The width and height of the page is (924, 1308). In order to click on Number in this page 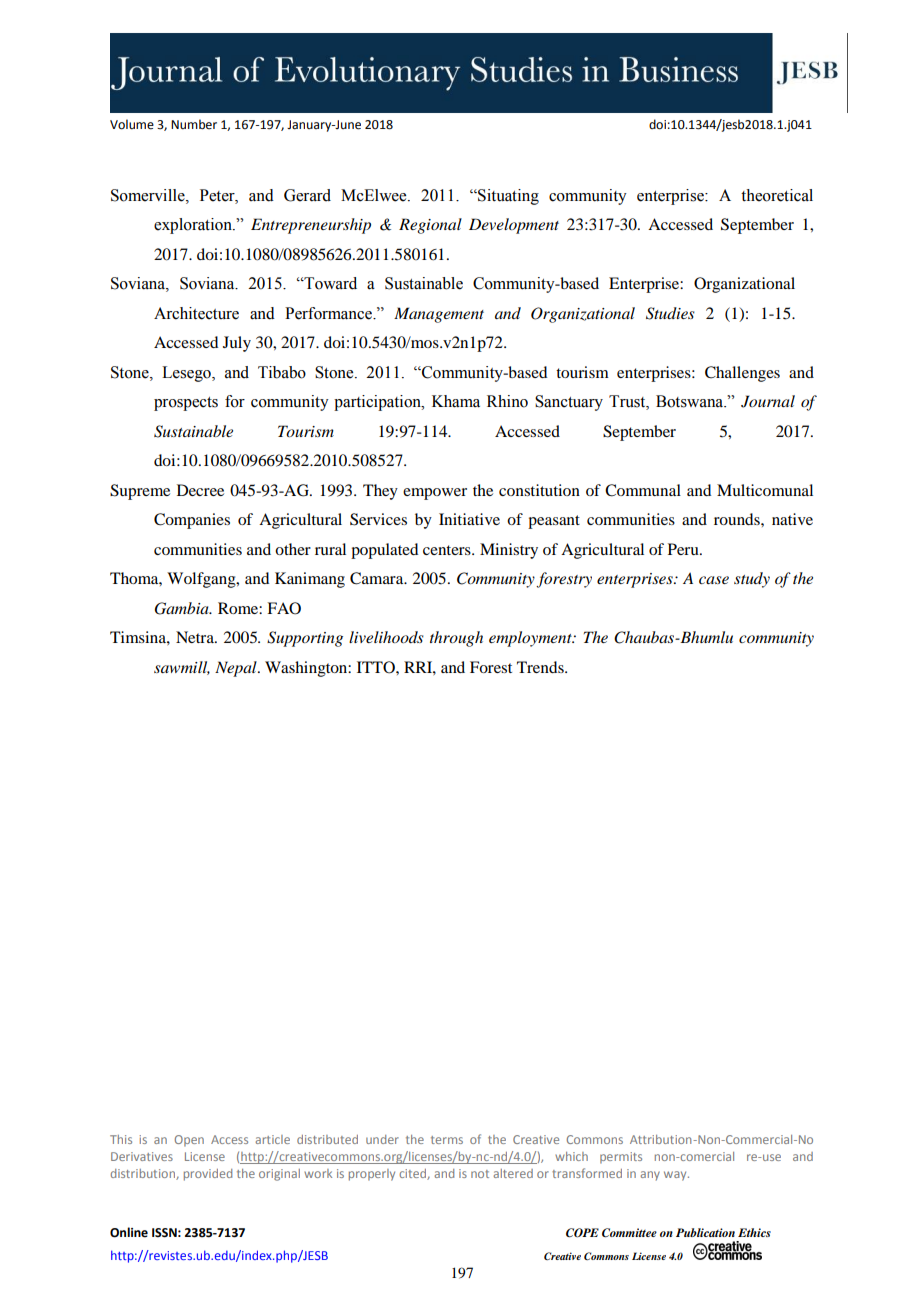, I will do `click(194, 124)`.
